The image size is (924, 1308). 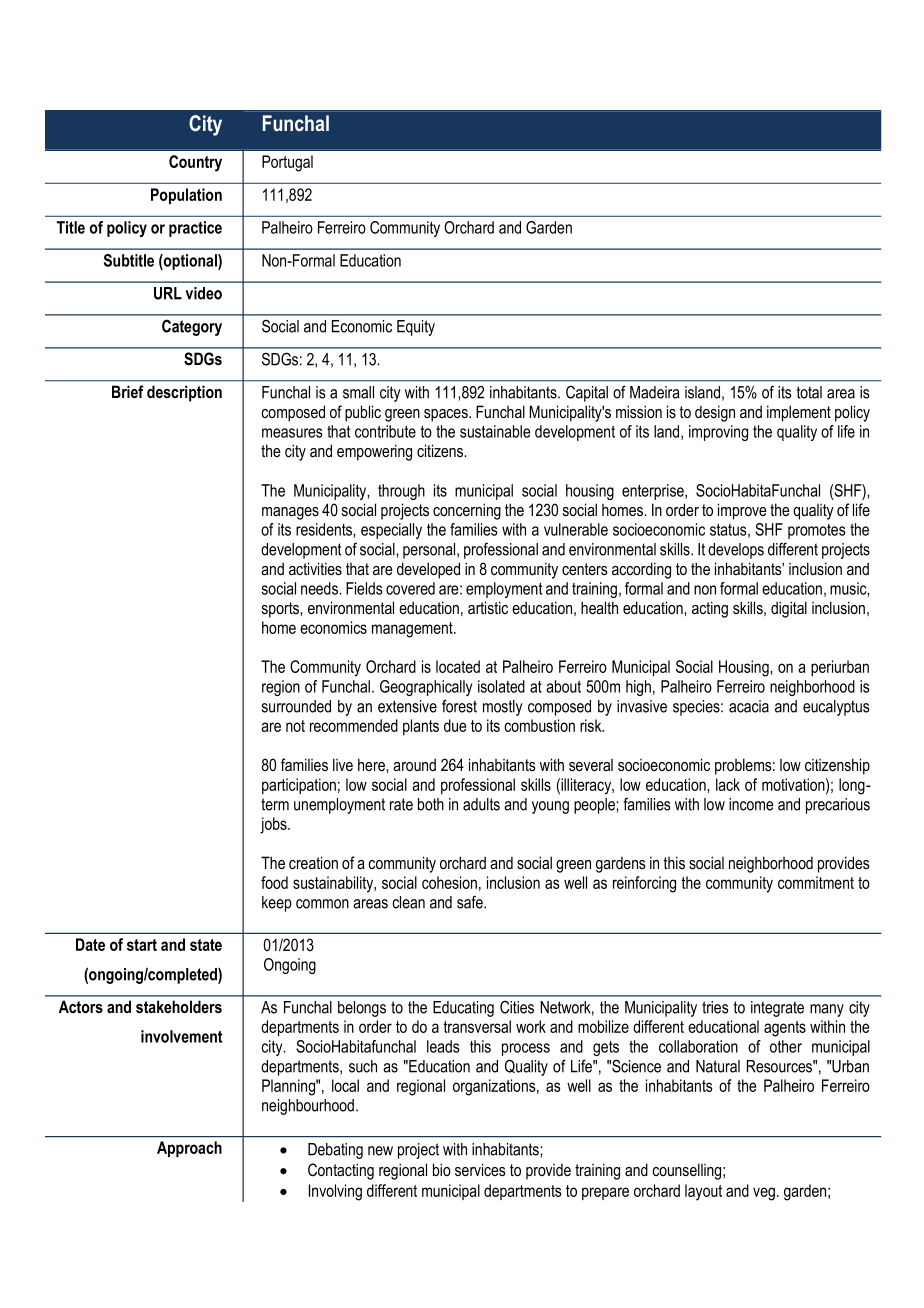 I want to click on spaces, so click(x=447, y=415).
